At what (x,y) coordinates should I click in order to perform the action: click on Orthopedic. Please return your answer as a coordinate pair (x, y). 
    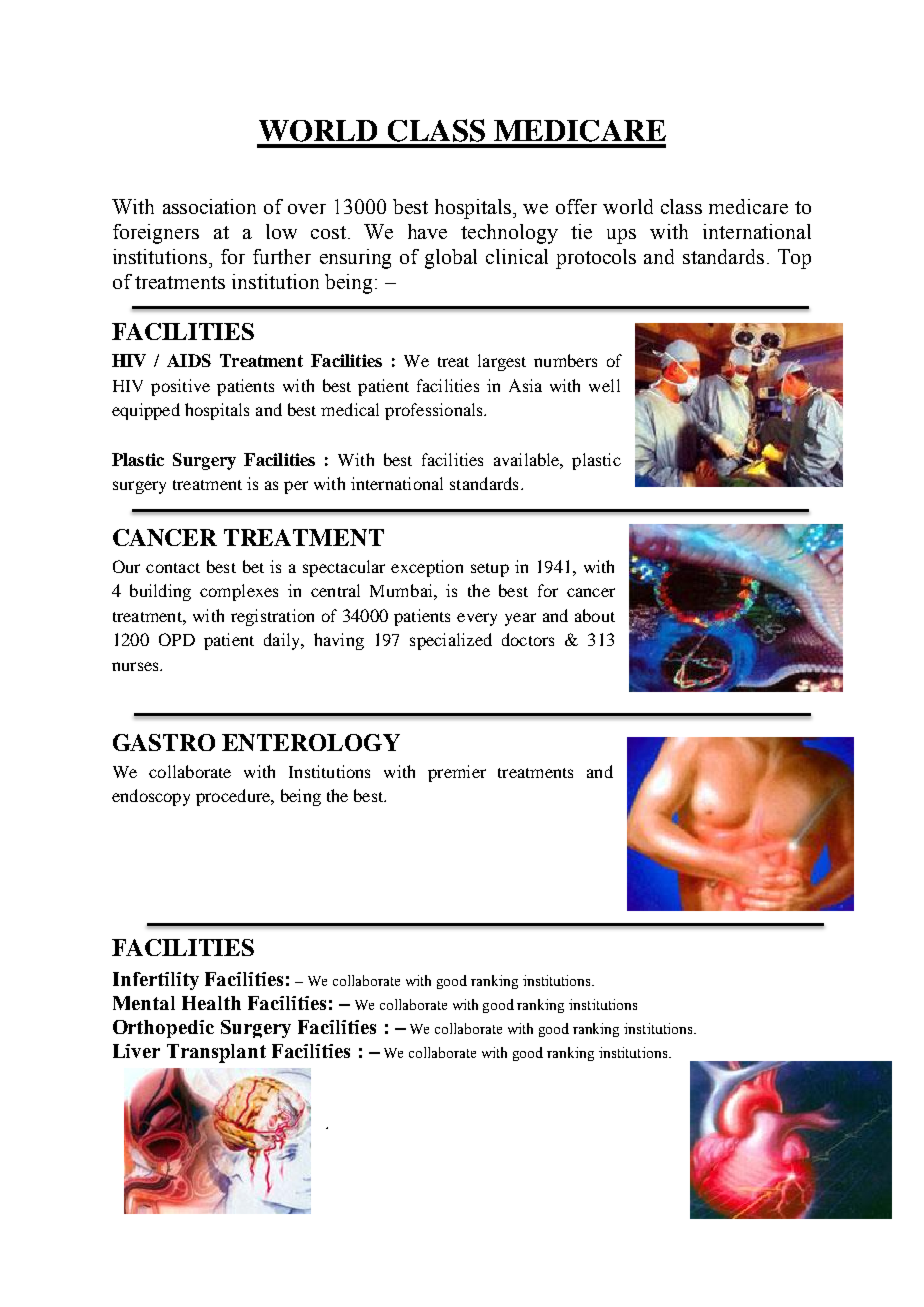
    Looking at the image, I should click on (163, 1029).
